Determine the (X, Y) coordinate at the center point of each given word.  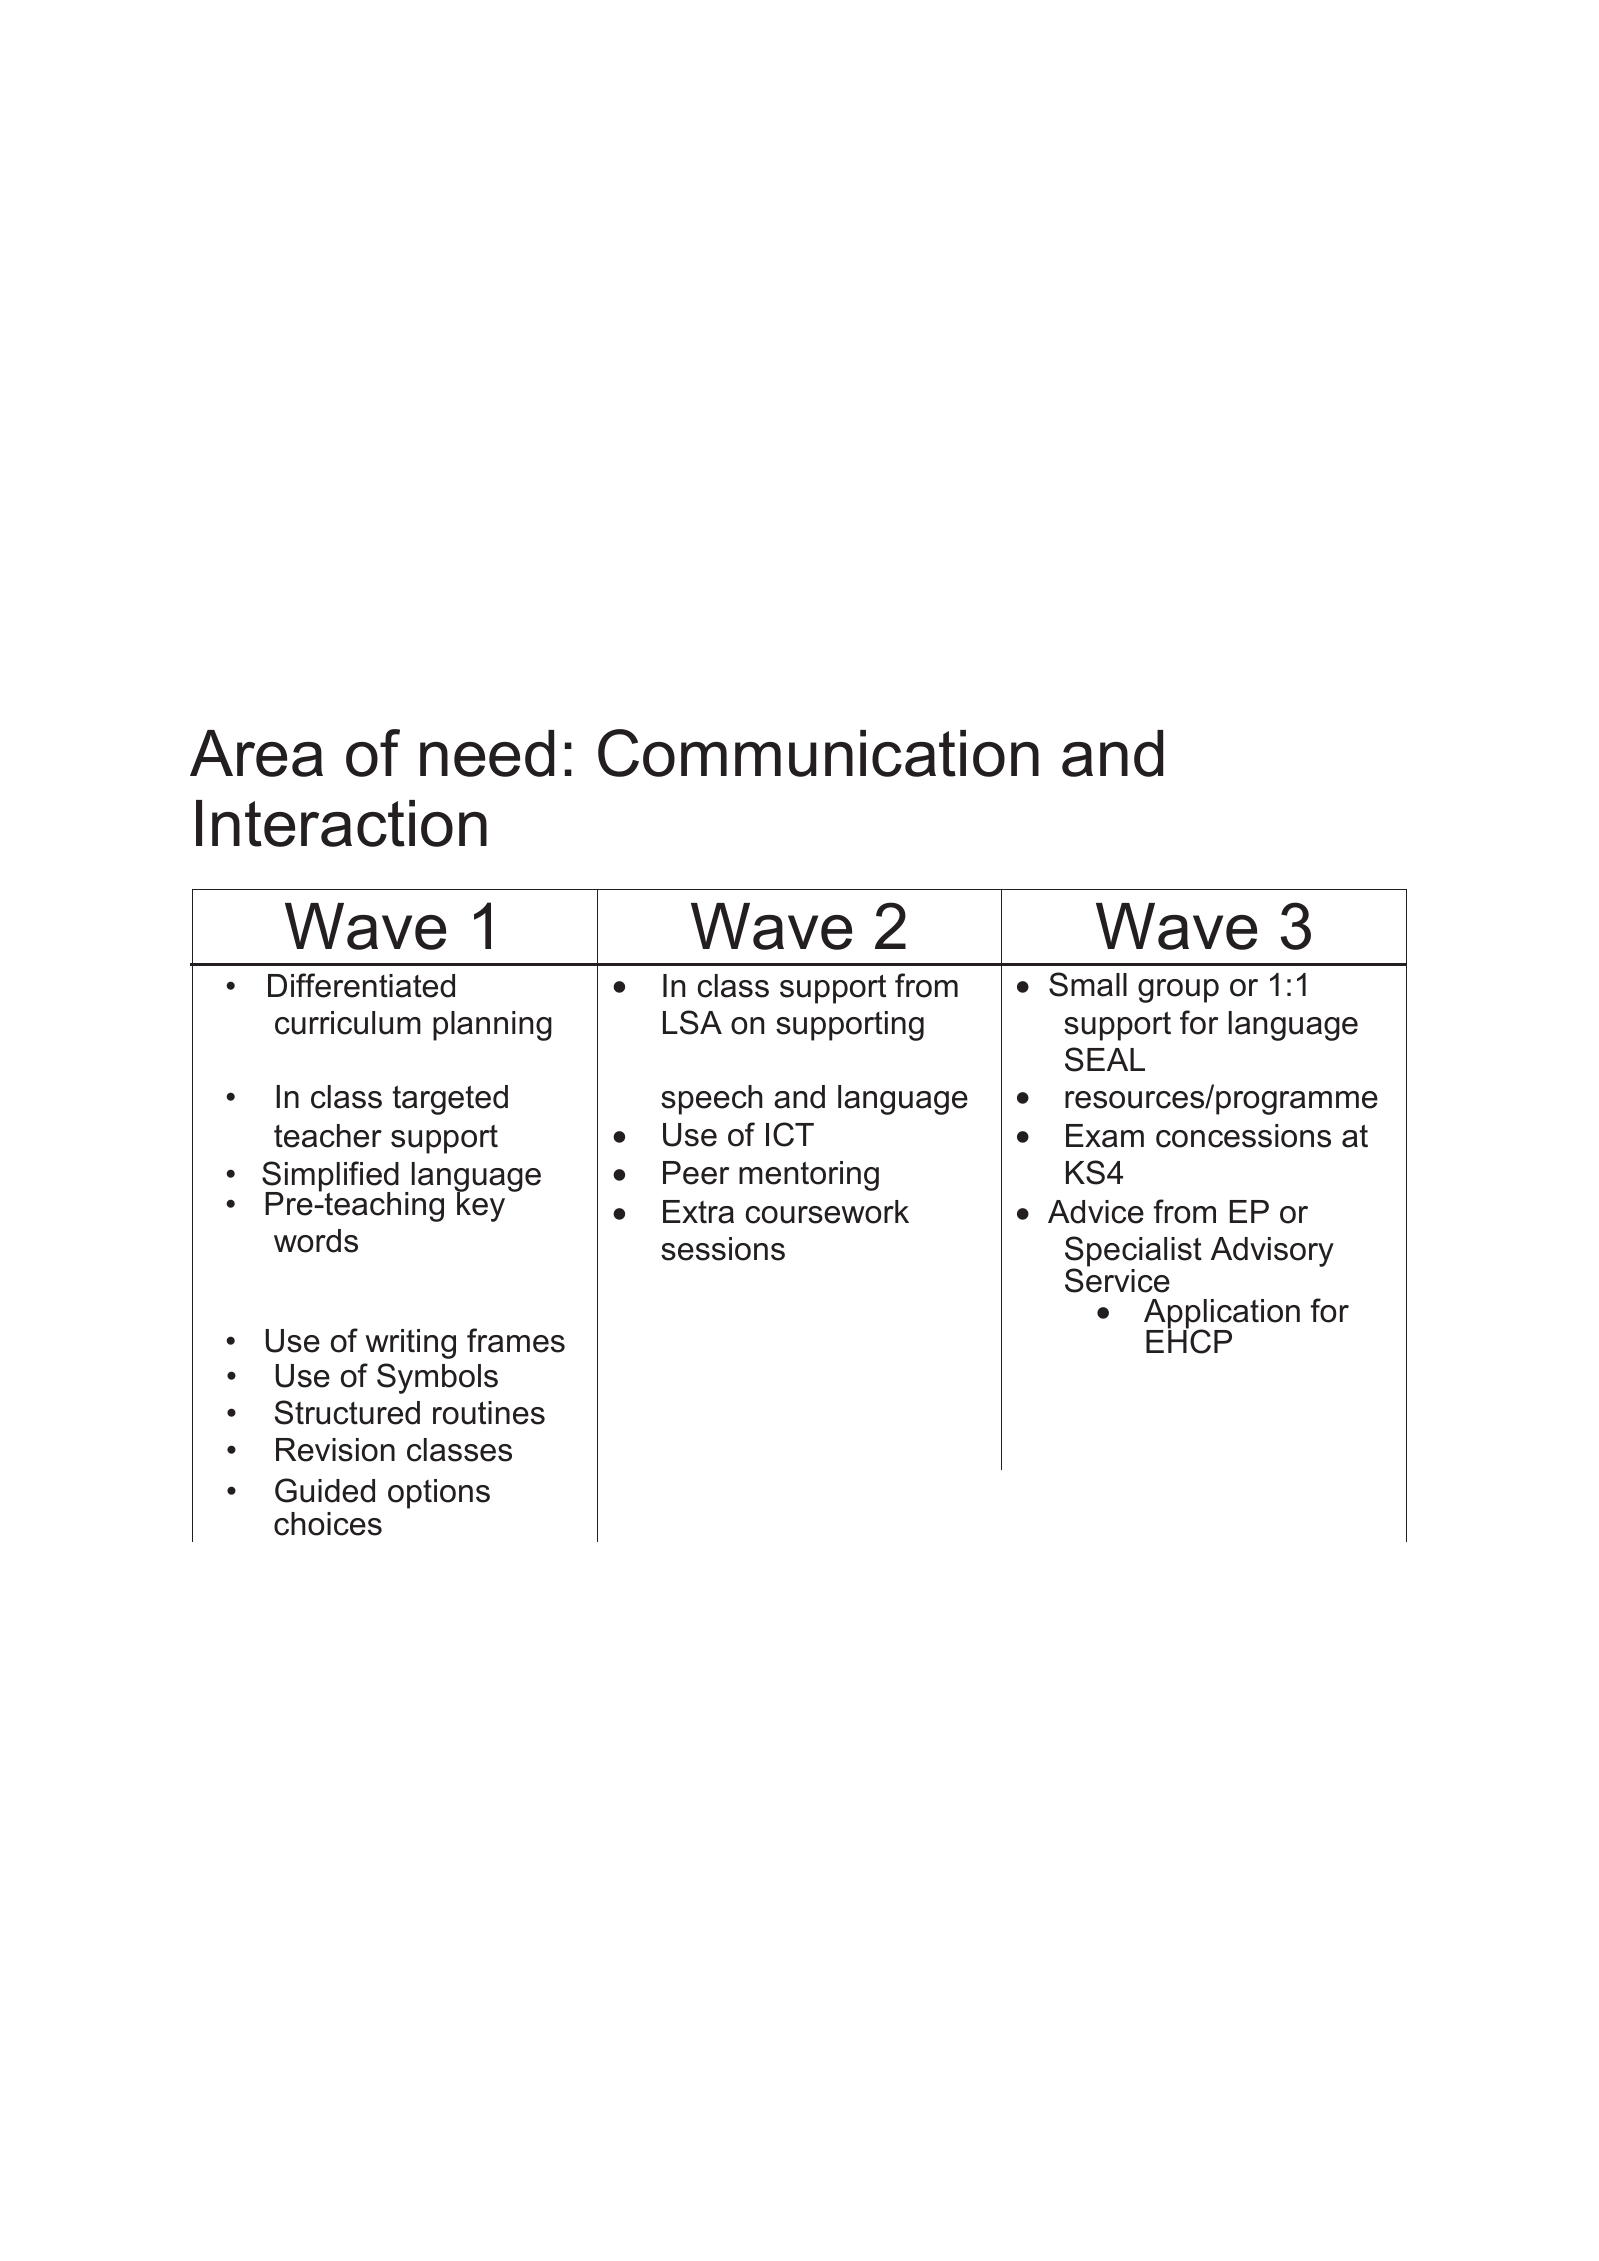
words (316, 1241)
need (487, 753)
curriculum (348, 1023)
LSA (692, 1022)
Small (1088, 984)
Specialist (1133, 1253)
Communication (818, 753)
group (1178, 991)
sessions (723, 1249)
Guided (325, 1490)
